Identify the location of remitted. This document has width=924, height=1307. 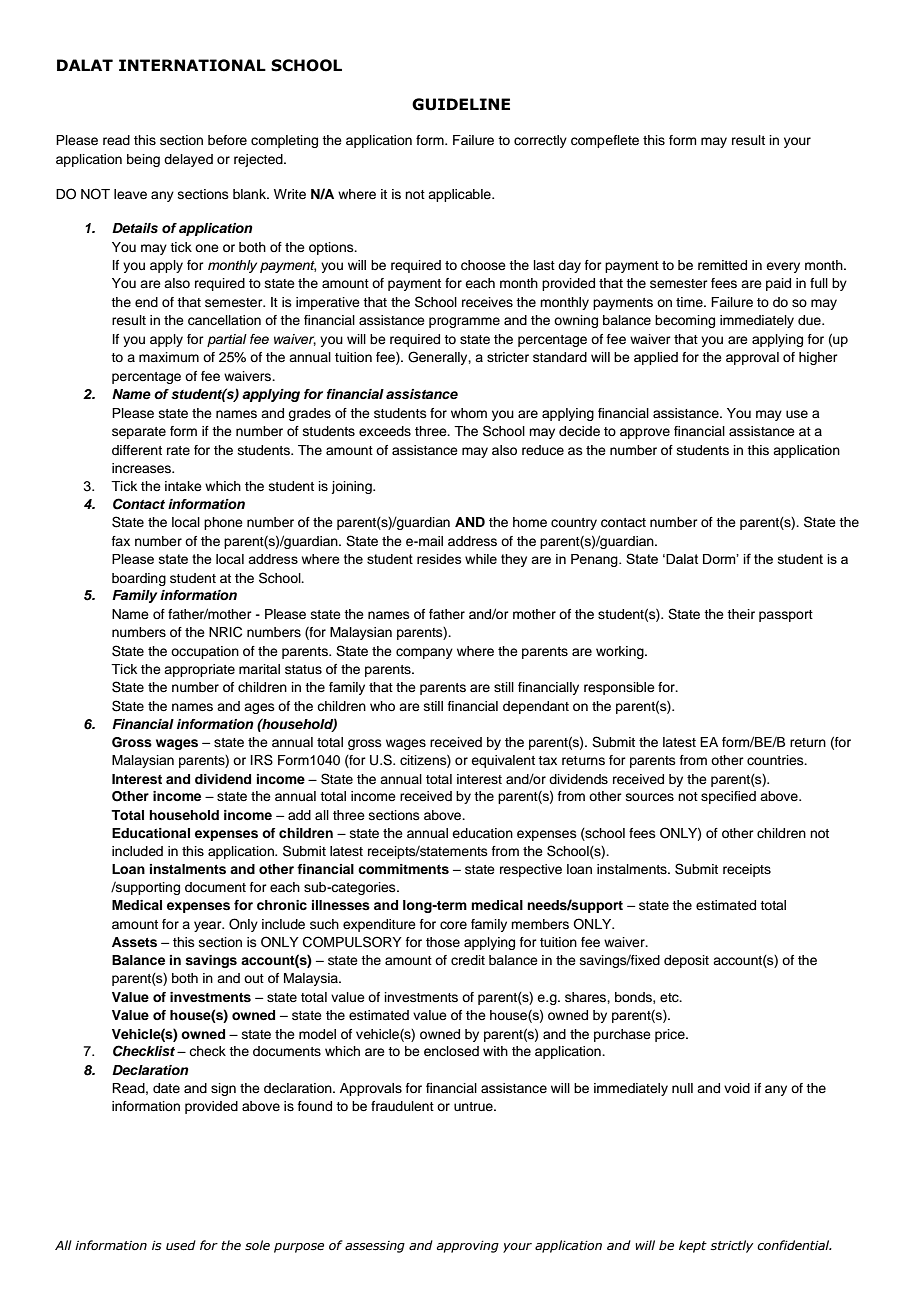
(722, 265).
